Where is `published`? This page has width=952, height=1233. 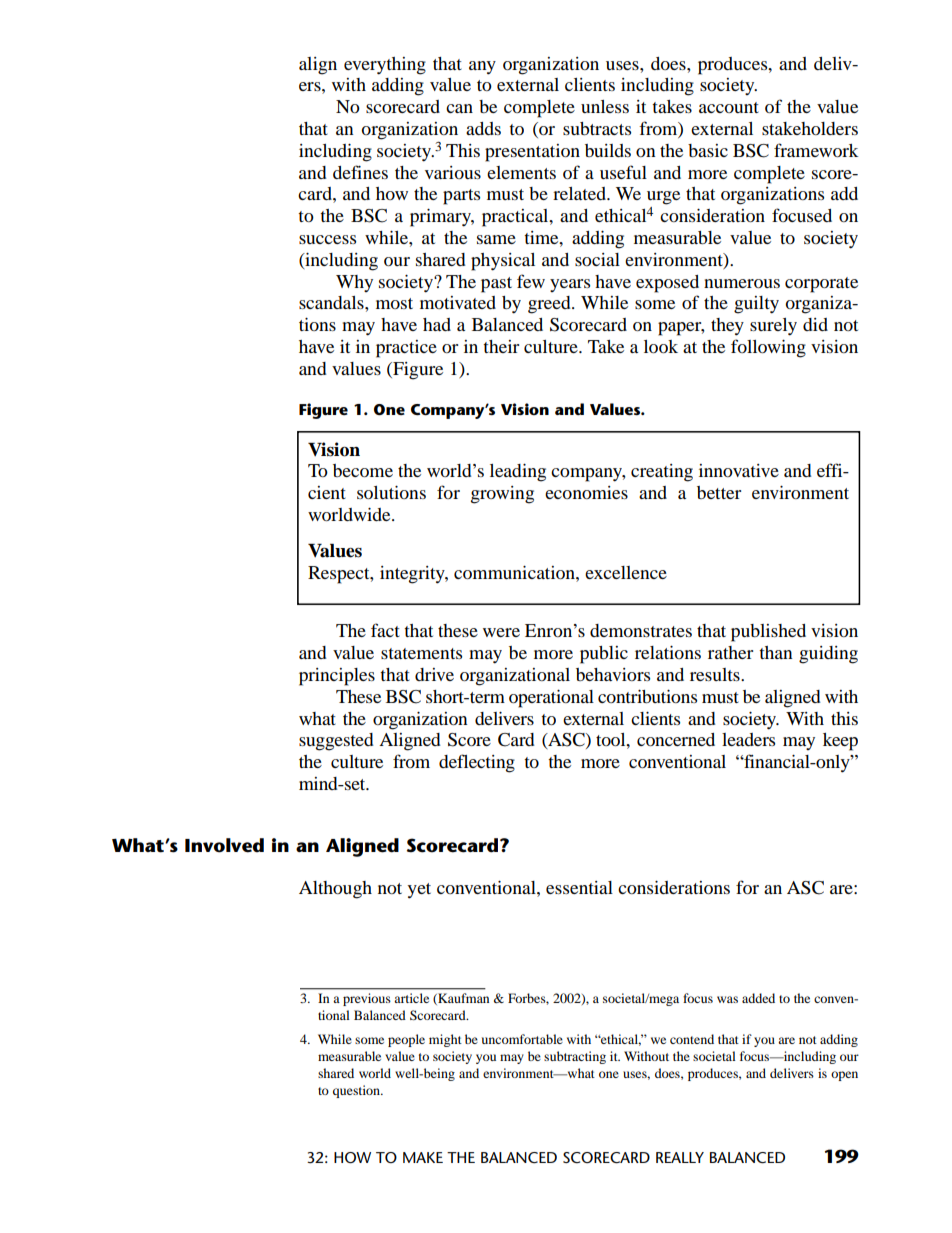 published is located at coordinates (768, 633).
